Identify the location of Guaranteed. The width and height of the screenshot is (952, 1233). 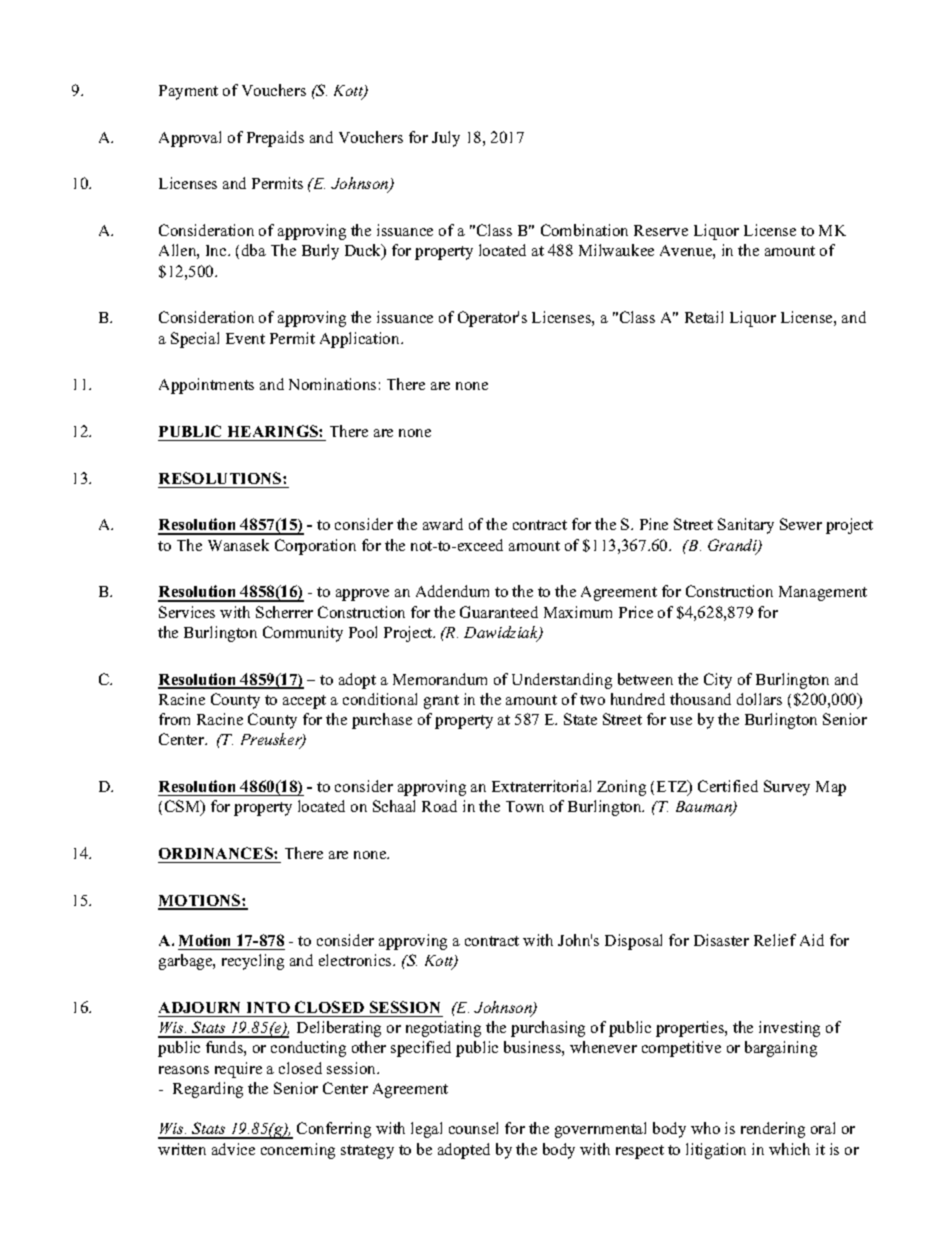
(499, 612).
